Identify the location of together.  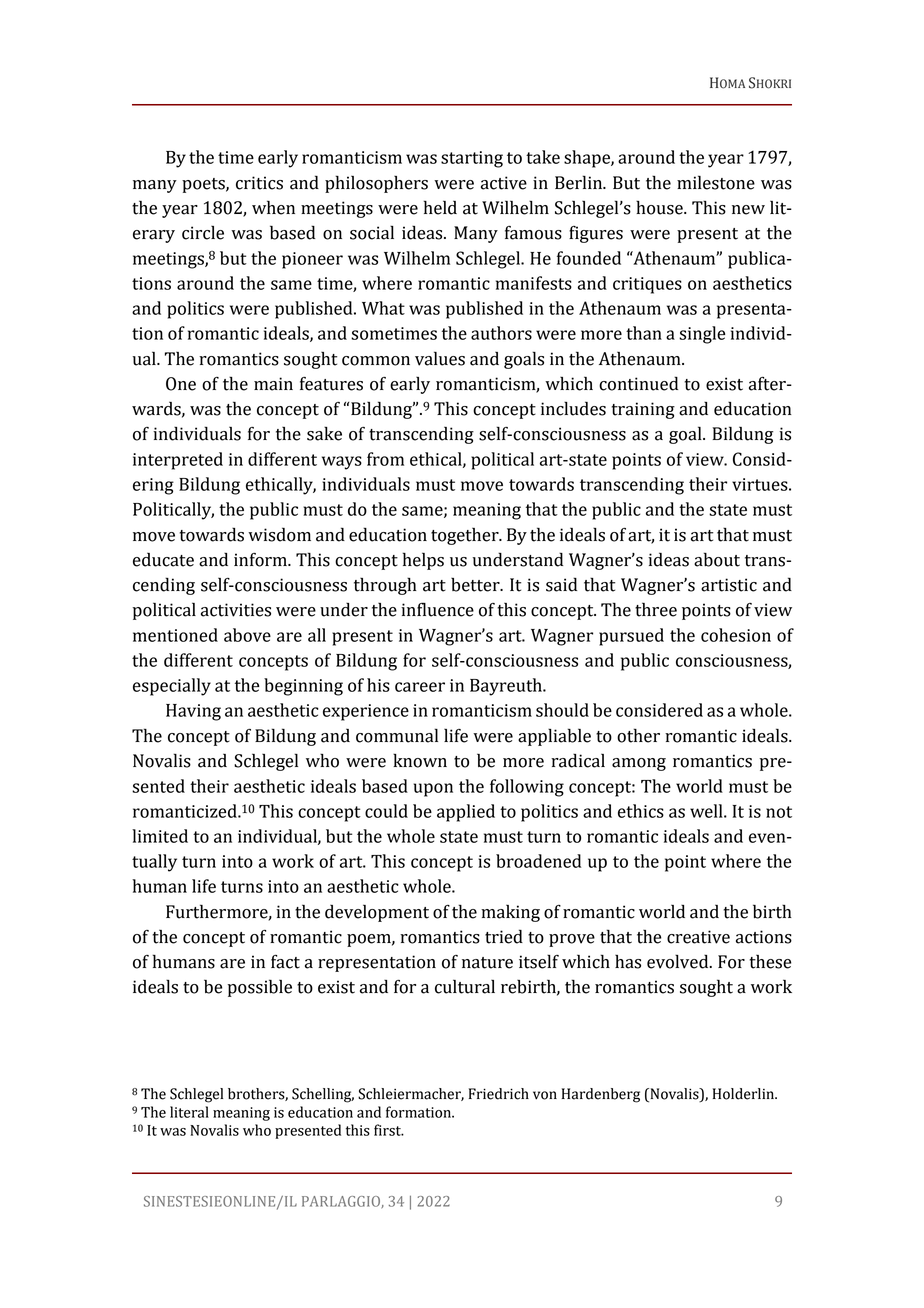
(466, 536).
